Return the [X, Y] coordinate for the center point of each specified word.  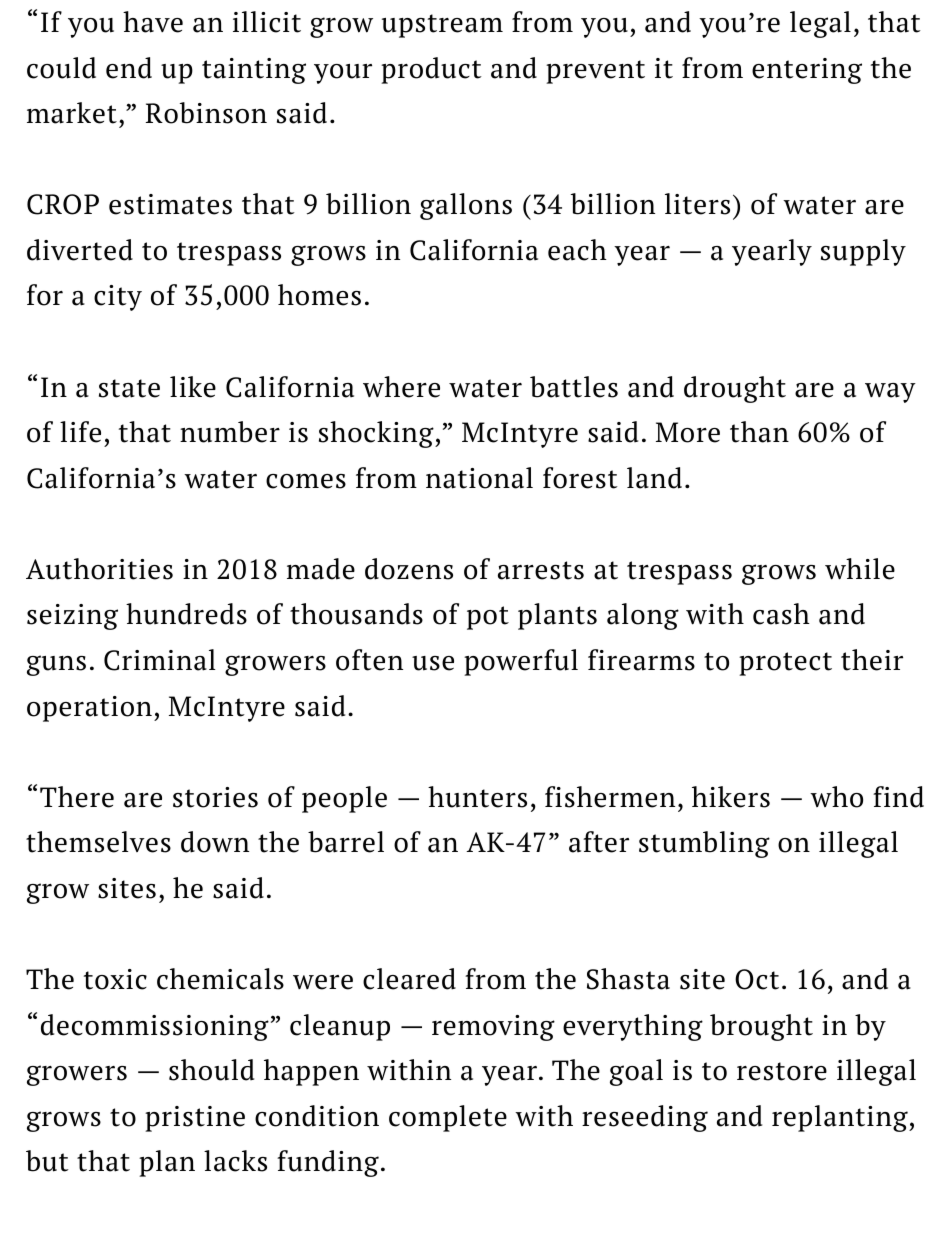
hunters [477, 797]
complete [448, 1118]
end [129, 68]
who [836, 797]
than [759, 432]
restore [782, 1071]
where [401, 387]
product [431, 70]
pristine [195, 1119]
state [129, 388]
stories [215, 797]
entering [807, 71]
